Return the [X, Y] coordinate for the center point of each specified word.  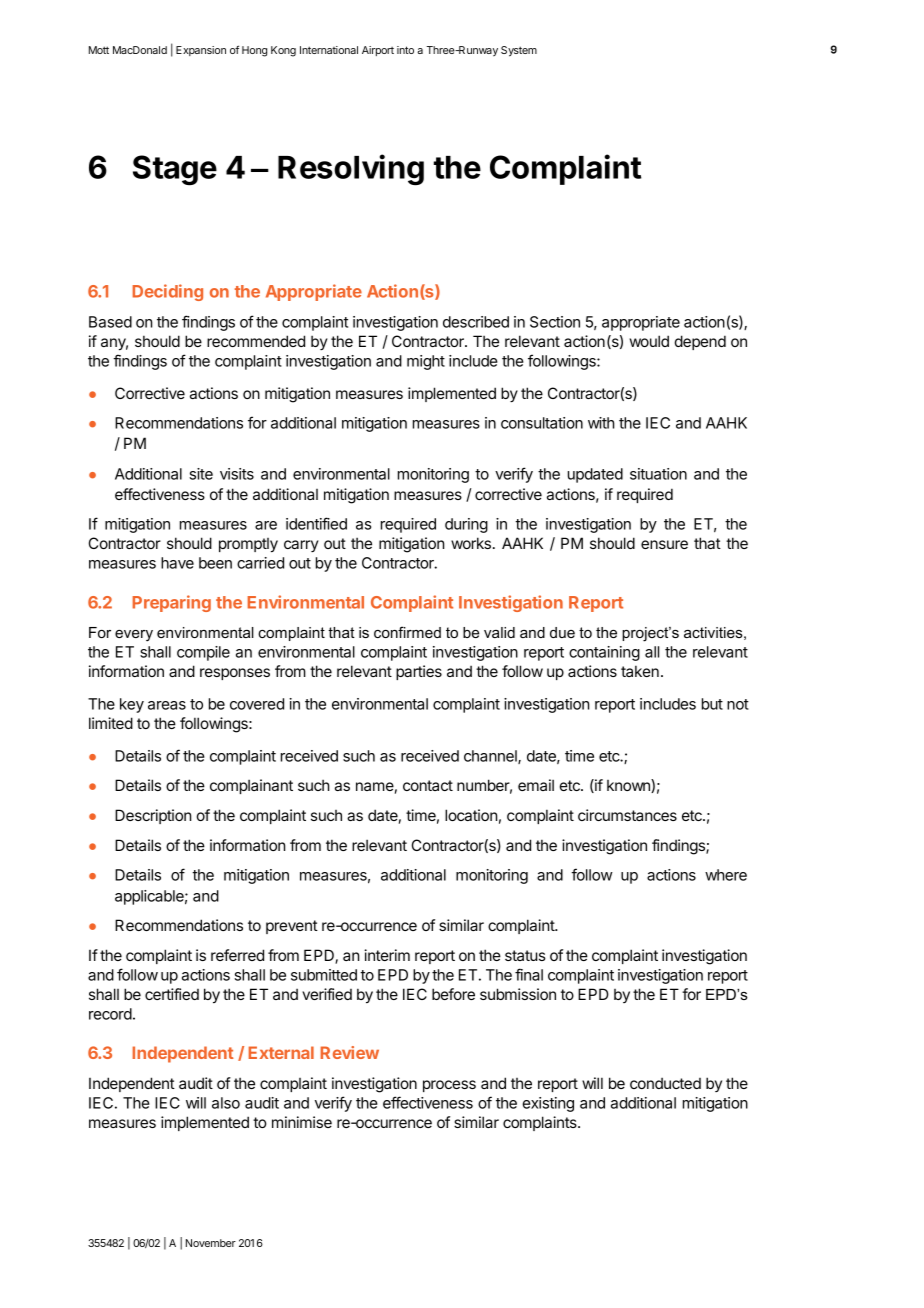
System [519, 51]
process [449, 1086]
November [211, 1243]
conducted [665, 1083]
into [405, 50]
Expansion [201, 51]
